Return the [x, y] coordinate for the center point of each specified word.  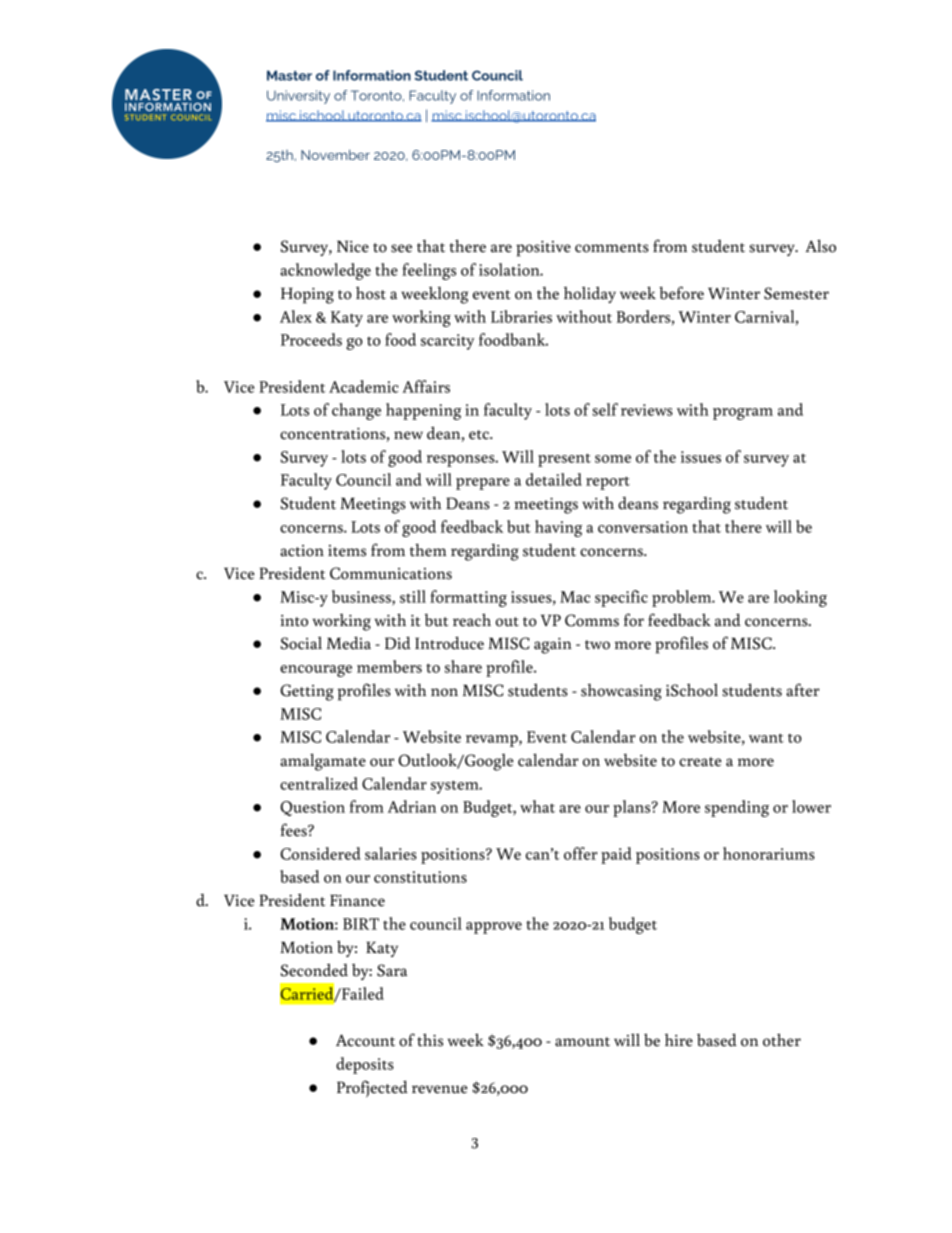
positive [543, 249]
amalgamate [323, 762]
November [335, 154]
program [743, 414]
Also [821, 246]
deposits [365, 1065]
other [782, 1040]
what [537, 806]
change [356, 411]
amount [582, 1042]
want [766, 738]
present [564, 460]
